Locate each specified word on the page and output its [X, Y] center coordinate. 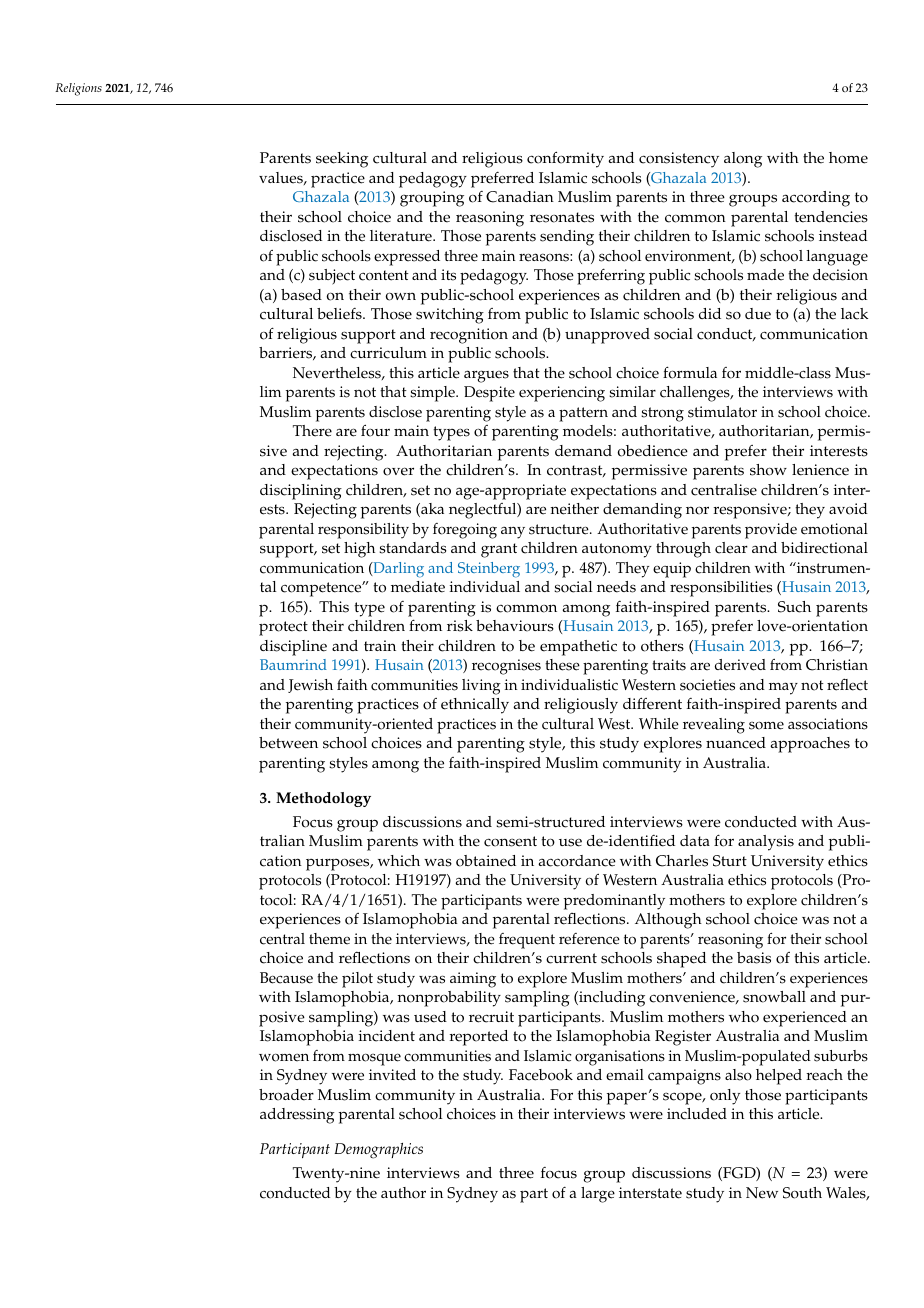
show [768, 470]
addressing [297, 1116]
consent [510, 841]
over [398, 471]
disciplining [301, 492]
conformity [565, 159]
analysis [766, 843]
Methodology [323, 799]
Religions [78, 89]
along [743, 160]
